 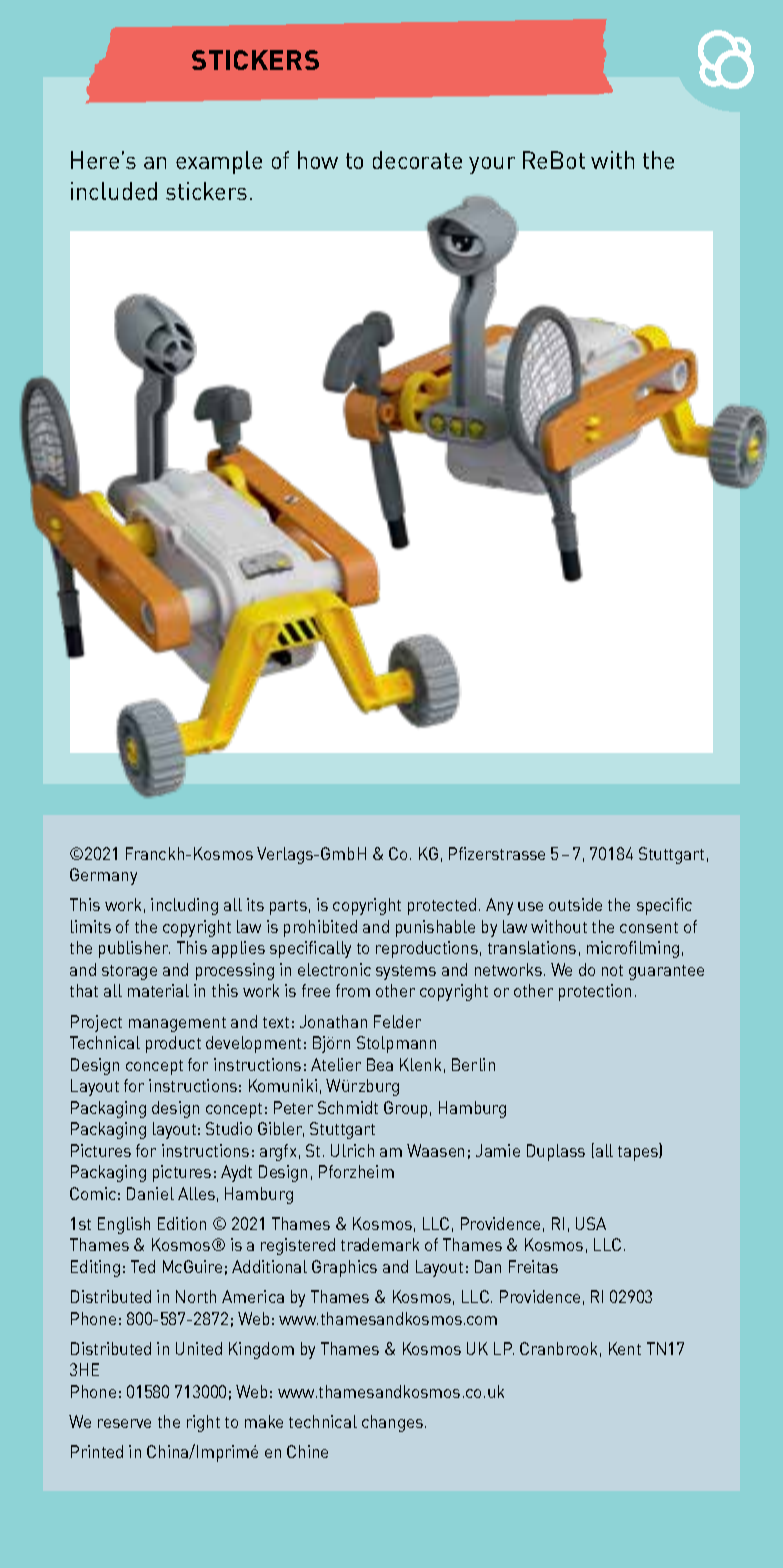 I want to click on material, so click(x=158, y=990).
